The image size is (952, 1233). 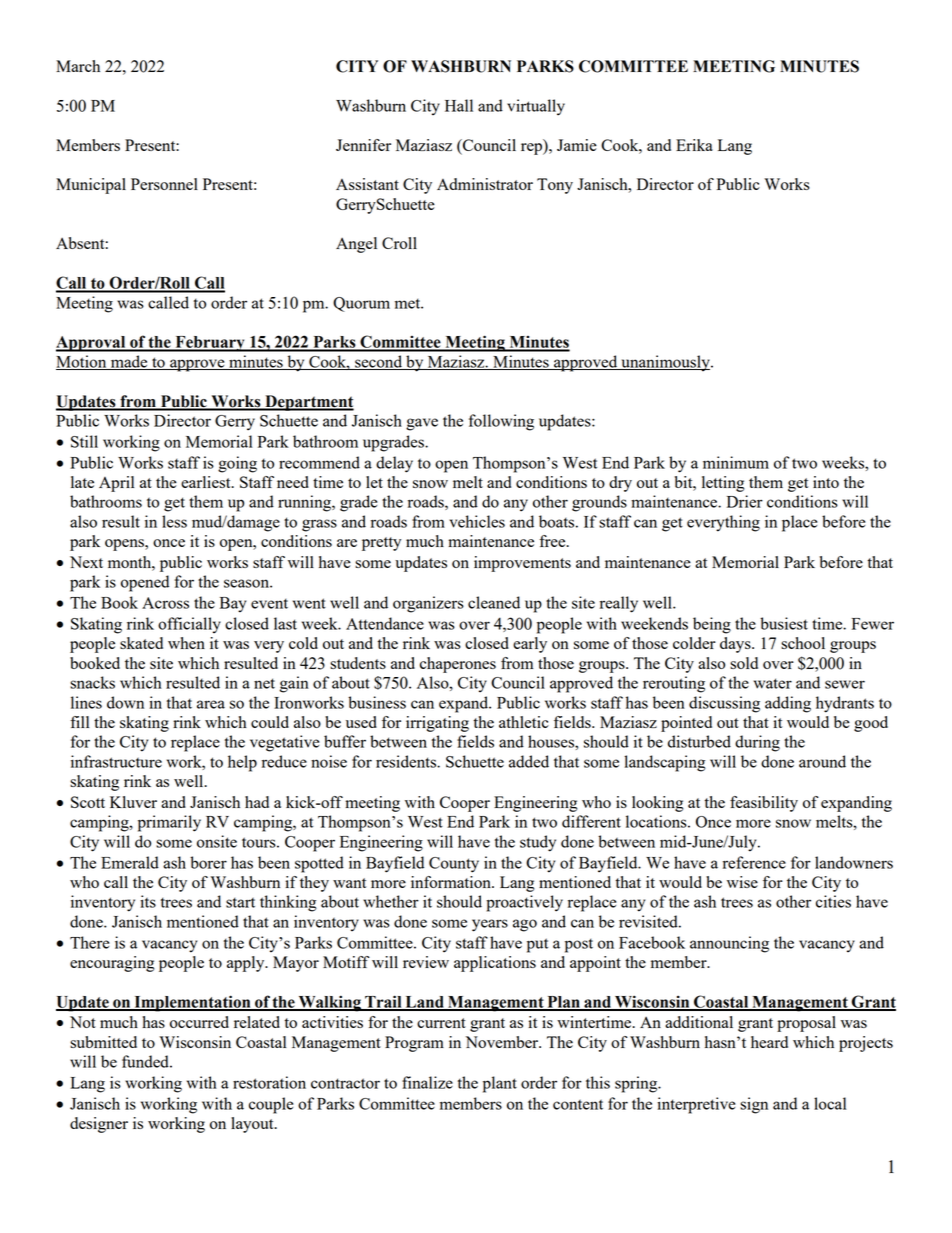 I want to click on Erika, so click(x=694, y=145).
